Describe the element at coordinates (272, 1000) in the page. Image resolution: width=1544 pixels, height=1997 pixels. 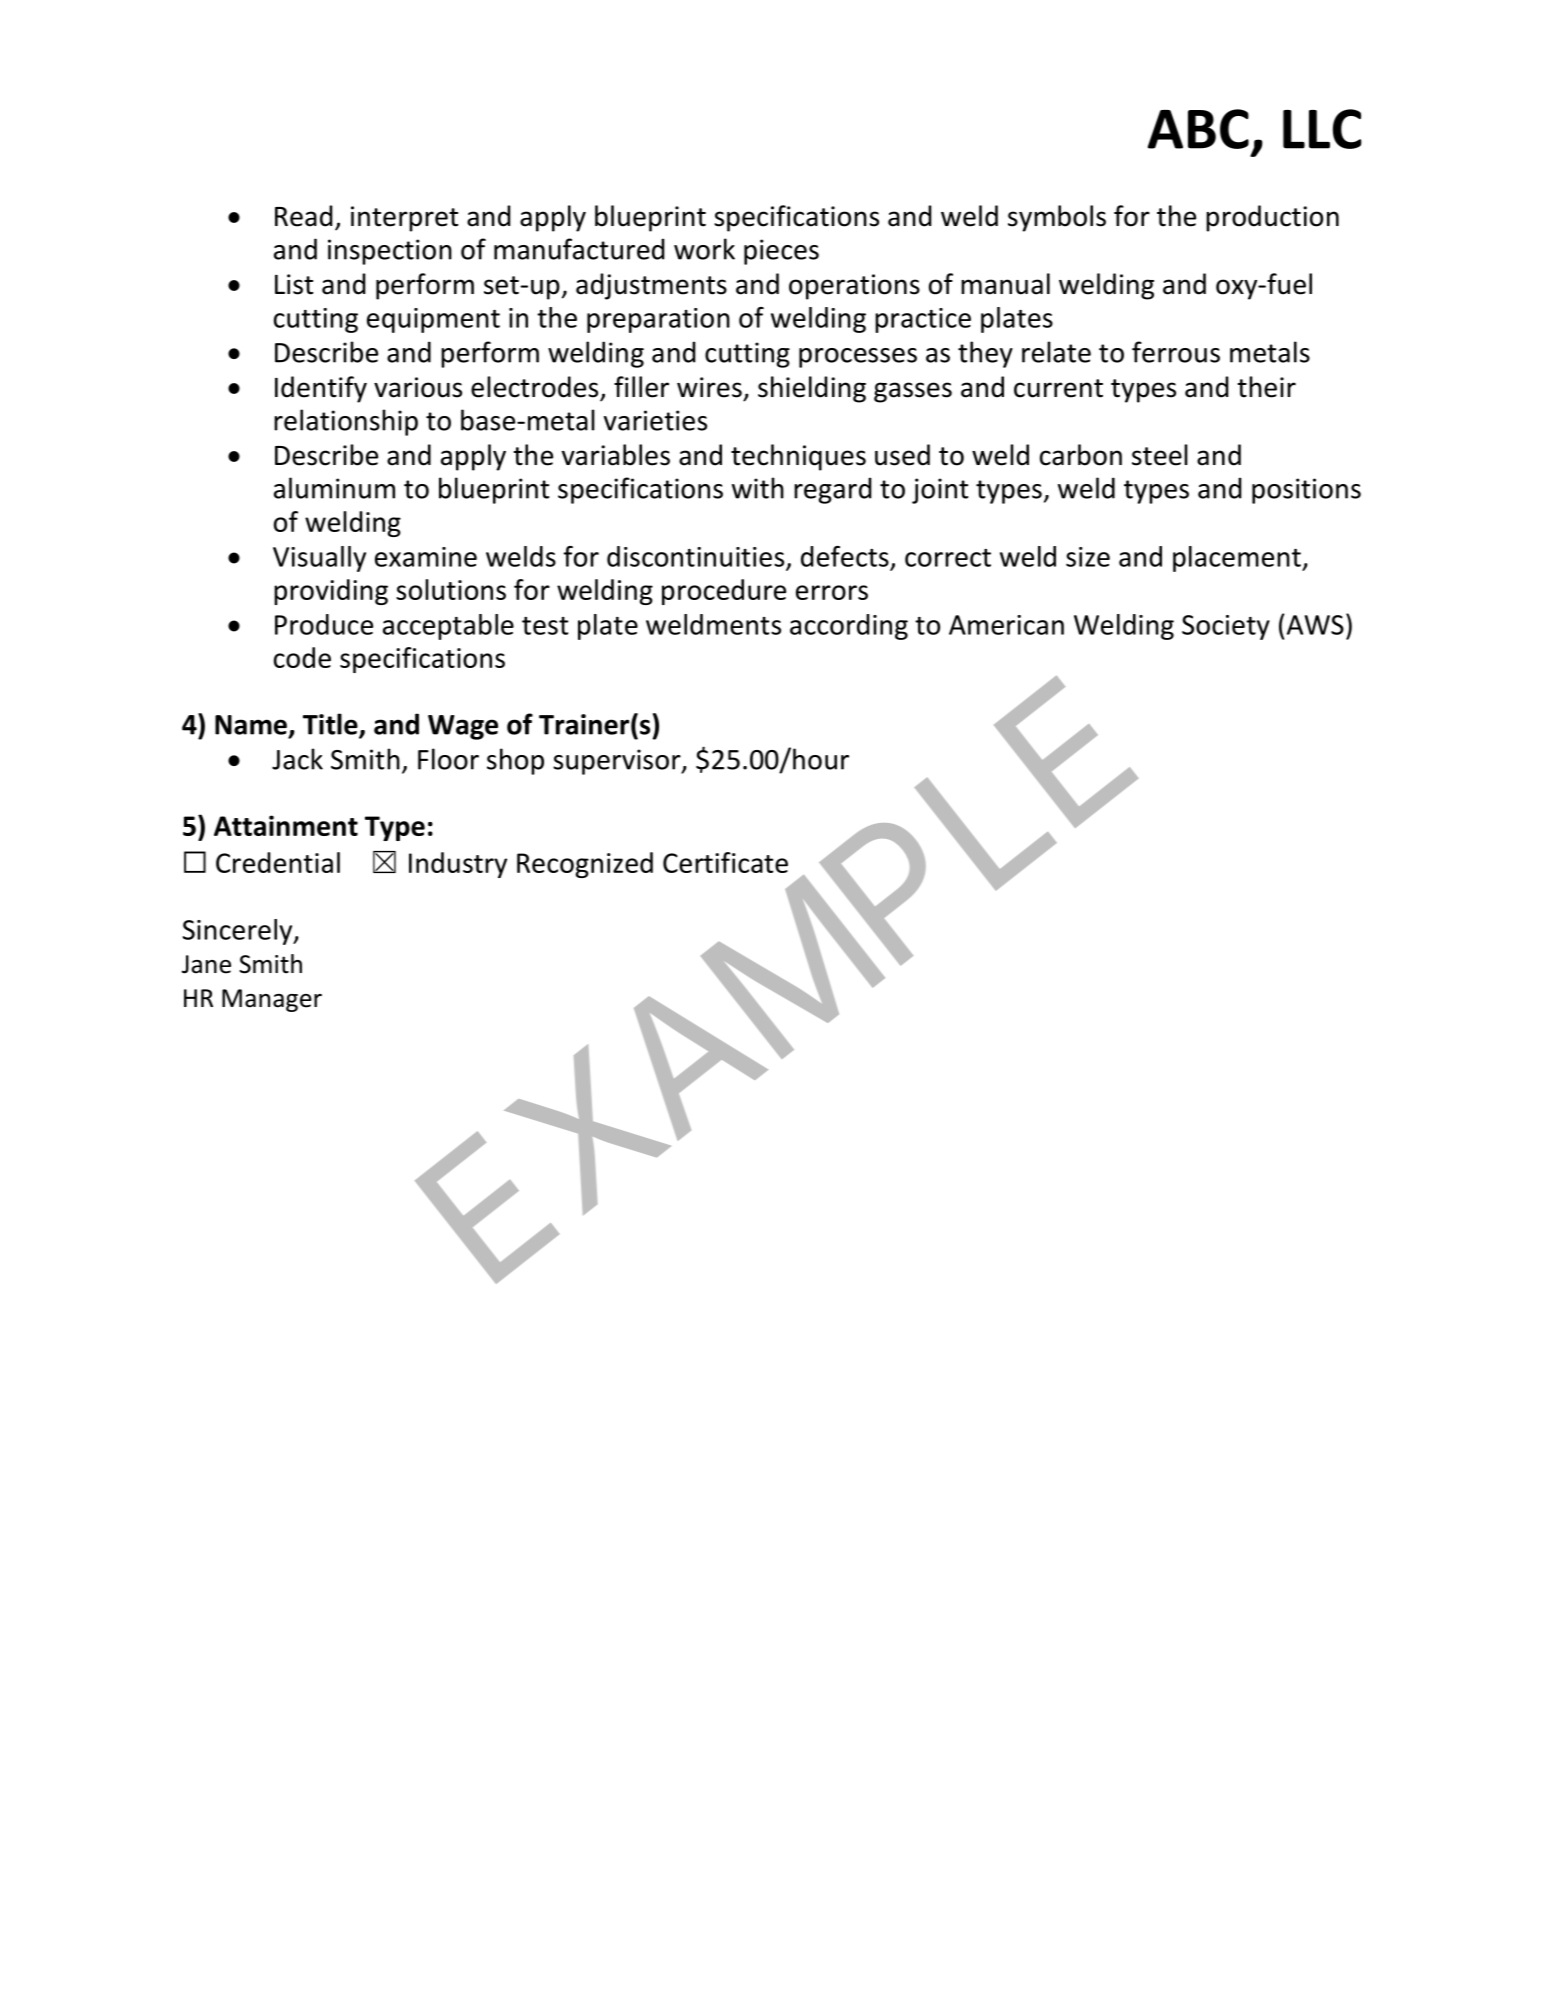
I see `Manager` at that location.
